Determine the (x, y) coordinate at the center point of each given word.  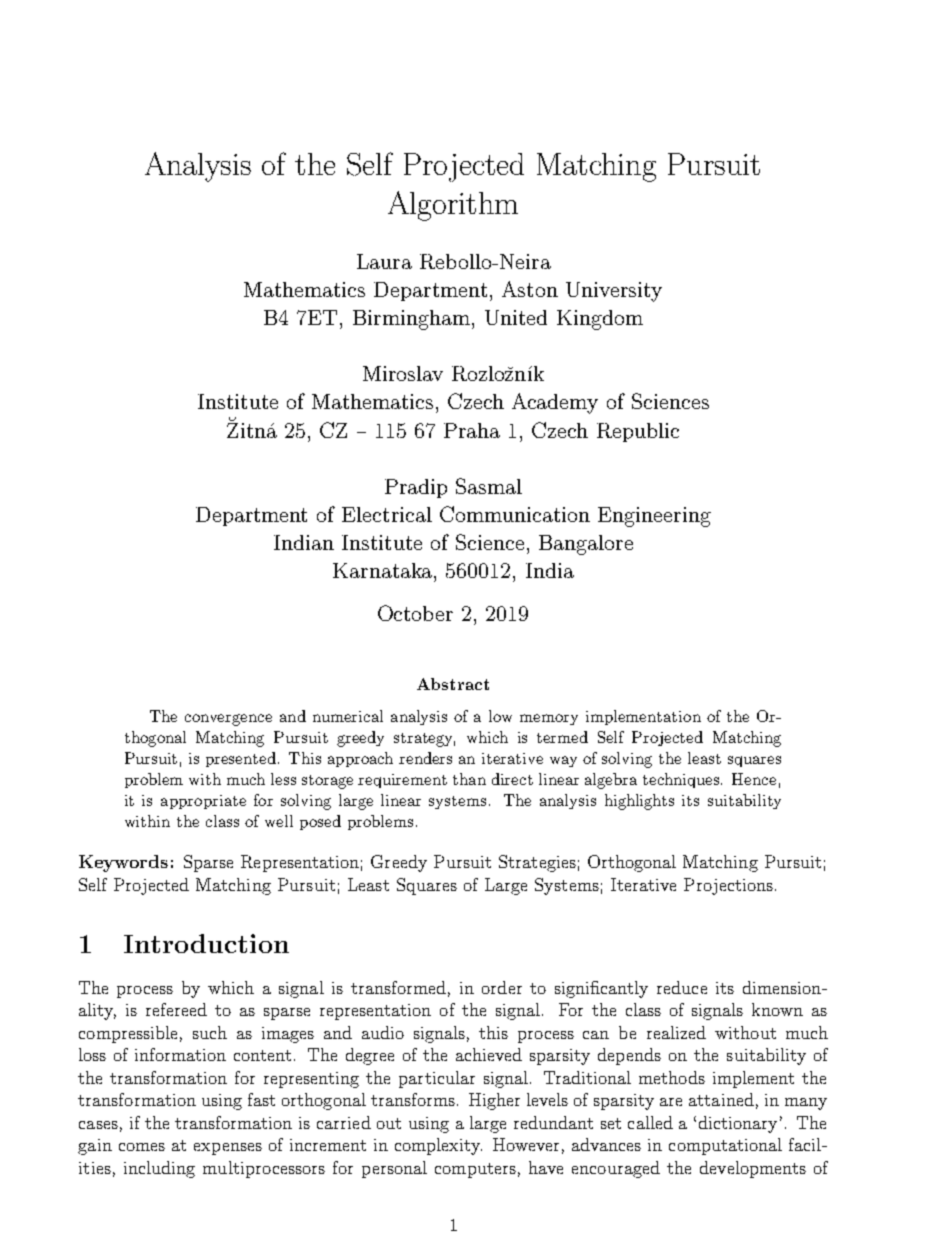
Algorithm (453, 206)
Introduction (206, 943)
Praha (472, 430)
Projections (728, 886)
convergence (228, 720)
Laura (384, 261)
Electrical (387, 514)
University (614, 292)
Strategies (537, 863)
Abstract (453, 684)
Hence (754, 779)
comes (142, 1147)
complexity (438, 1146)
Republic (638, 432)
